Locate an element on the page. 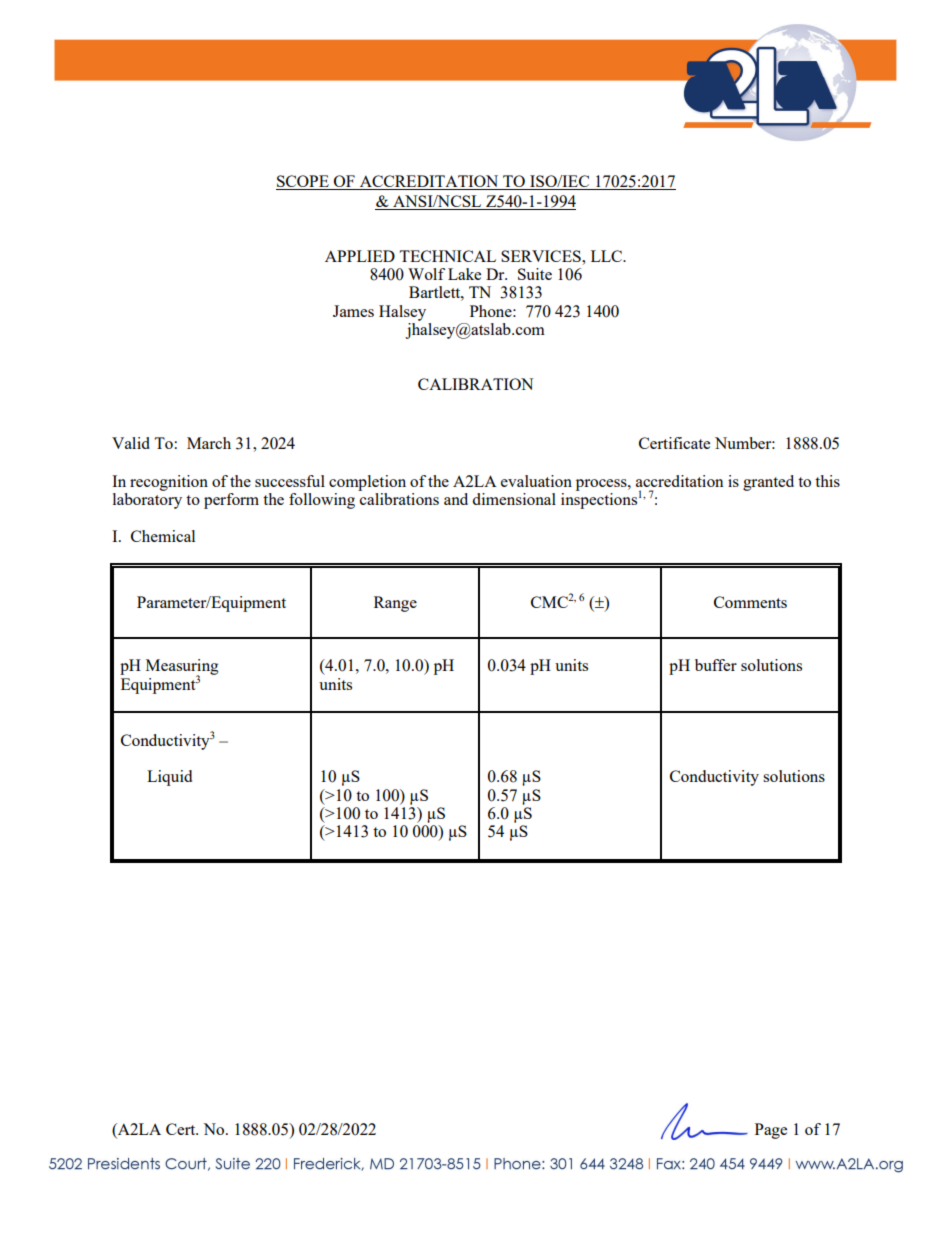 The height and width of the document is (1233, 952). perform is located at coordinates (231, 501).
